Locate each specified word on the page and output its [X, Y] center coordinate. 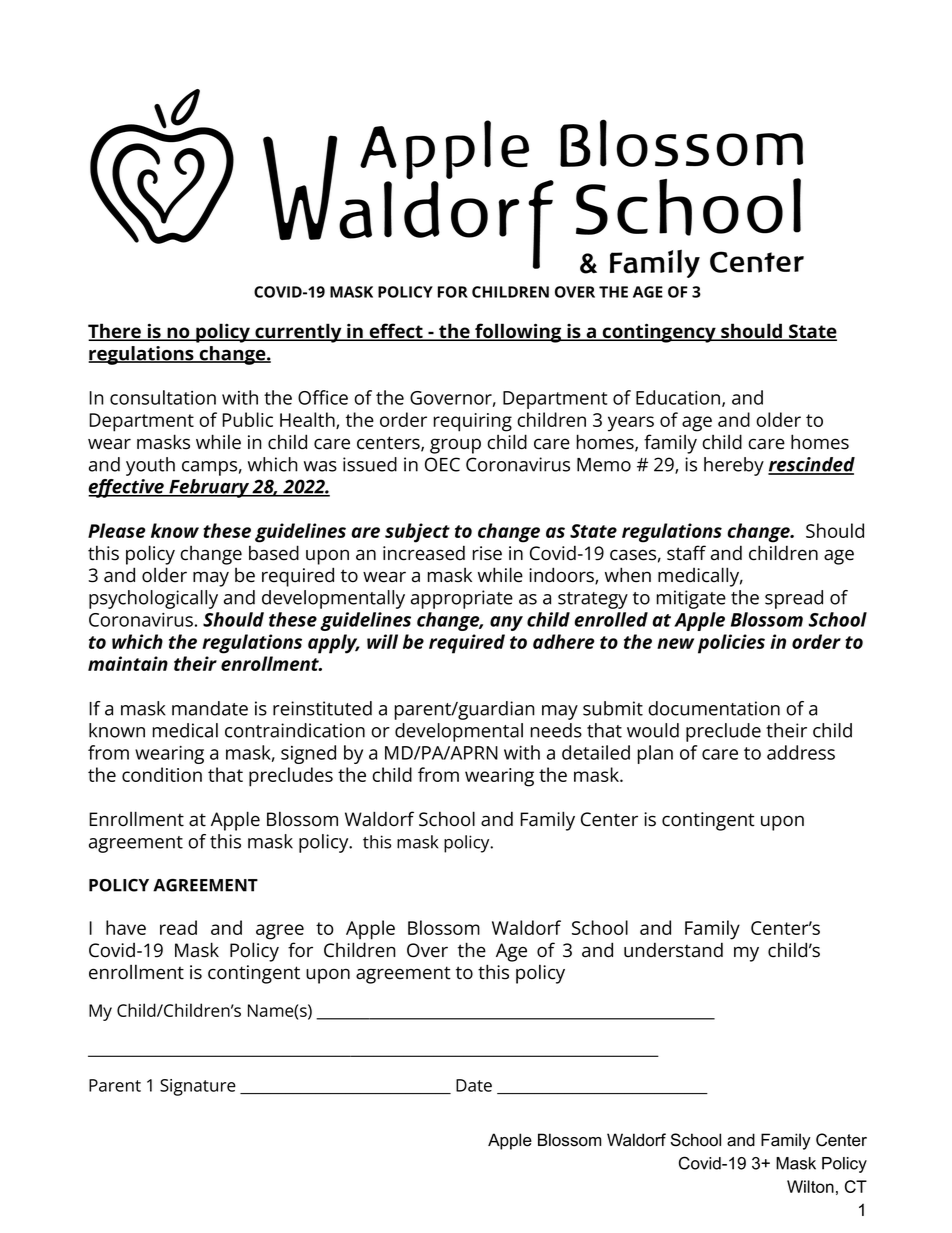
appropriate [462, 599]
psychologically [153, 599]
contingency [659, 333]
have [126, 927]
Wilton [810, 1186]
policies [731, 644]
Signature [198, 1087]
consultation [163, 397]
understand [673, 950]
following [518, 333]
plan [655, 754]
